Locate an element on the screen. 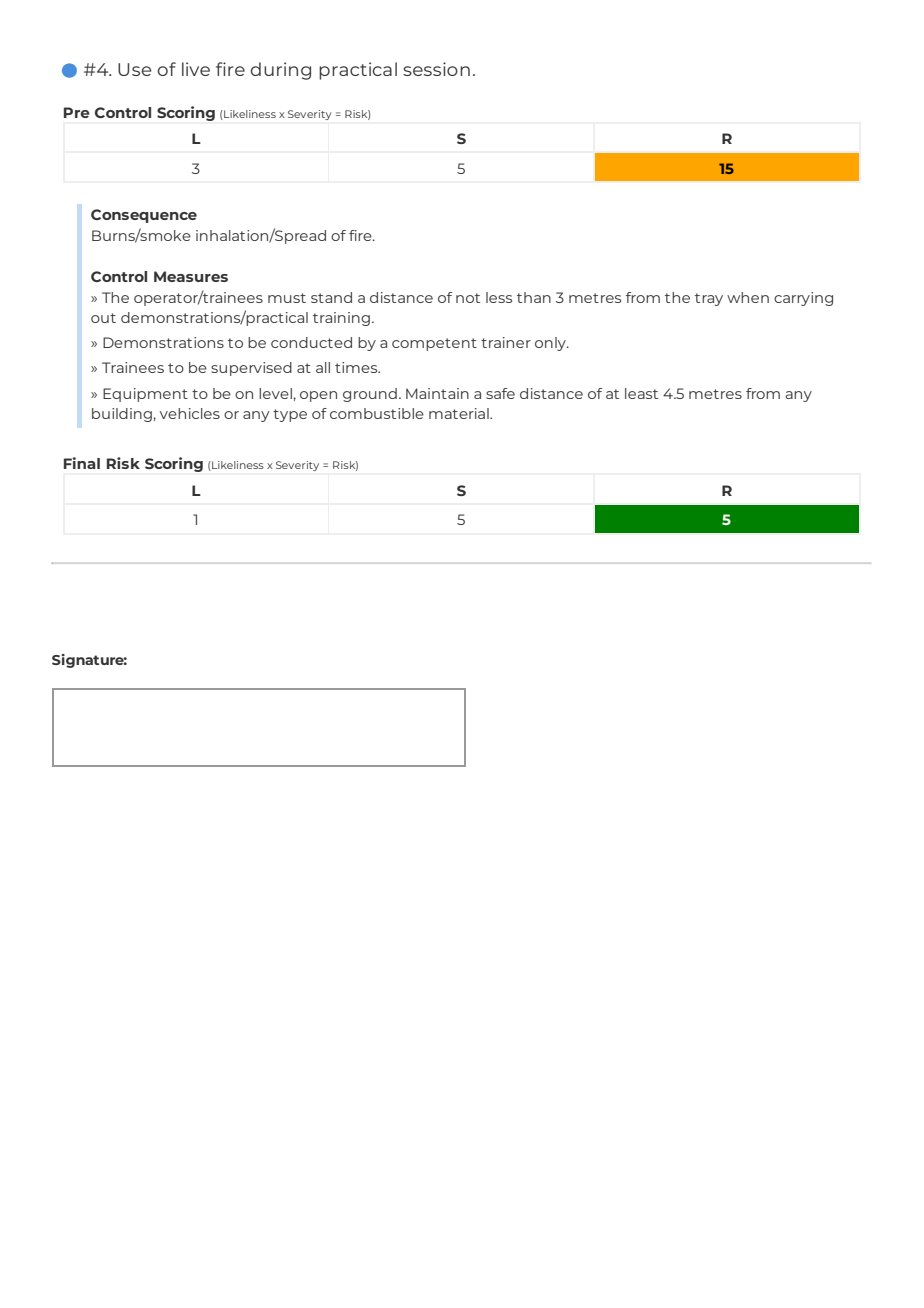  material is located at coordinates (460, 413).
